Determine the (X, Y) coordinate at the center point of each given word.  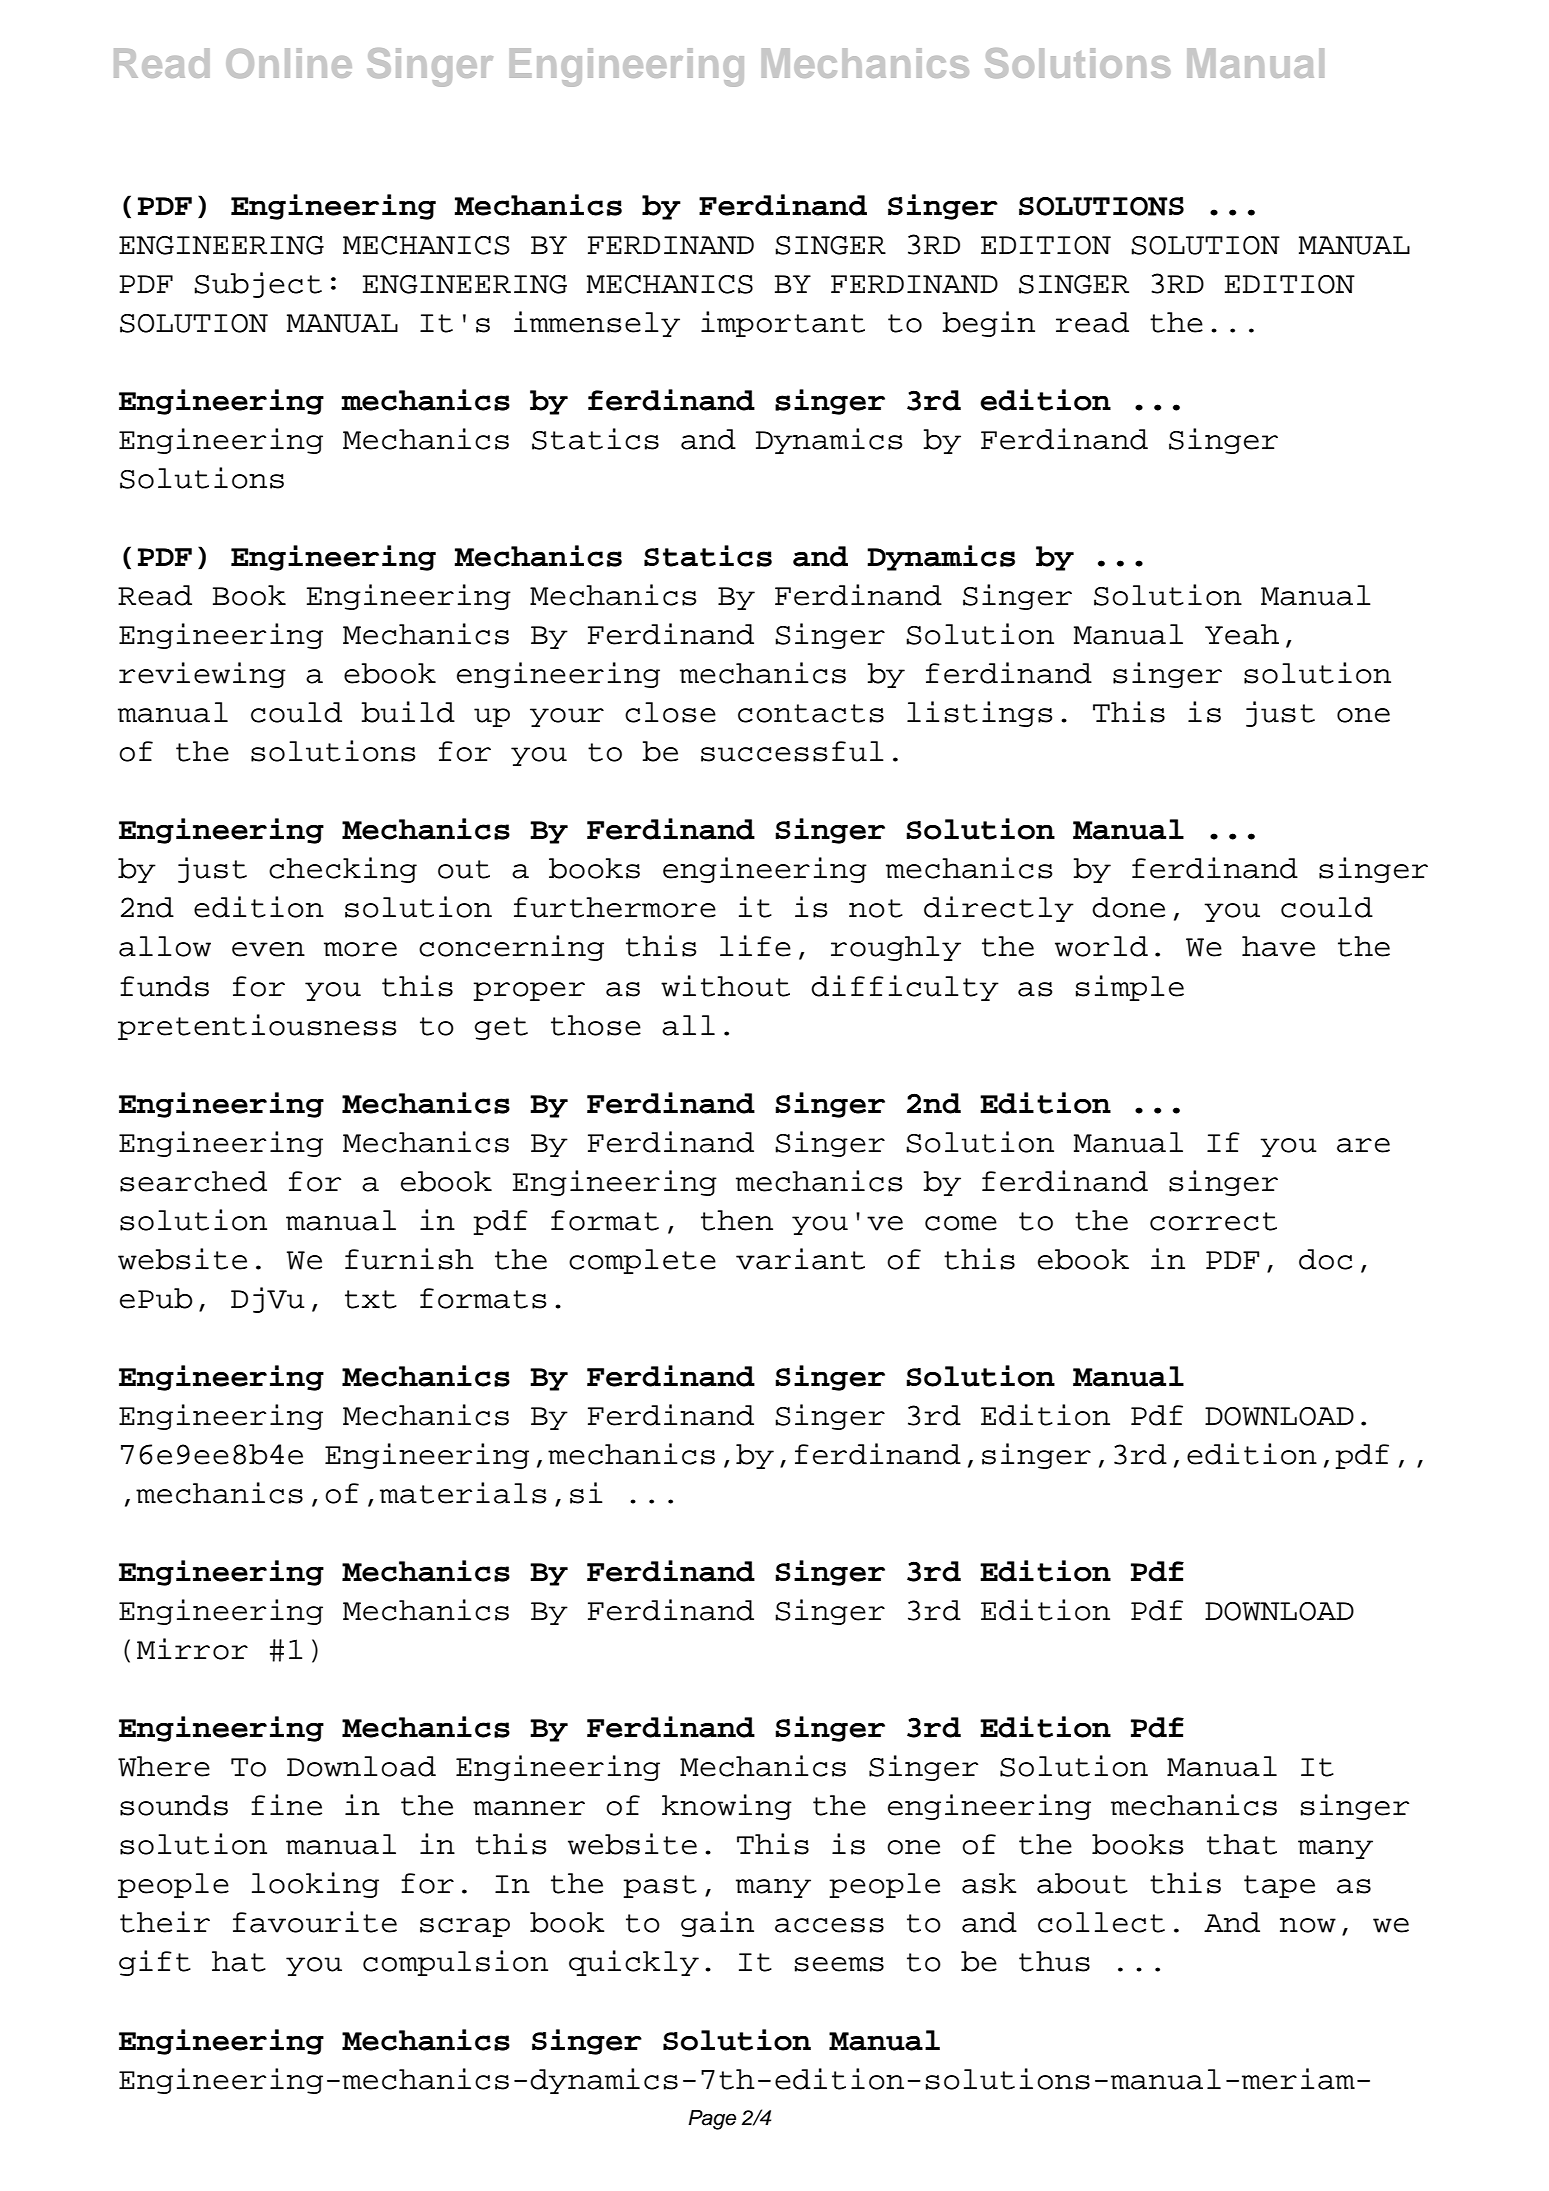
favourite (315, 1922)
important (783, 324)
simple (1130, 988)
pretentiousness (257, 1027)
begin (988, 324)
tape (1279, 1886)
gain (717, 1924)
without (725, 986)
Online (289, 63)
